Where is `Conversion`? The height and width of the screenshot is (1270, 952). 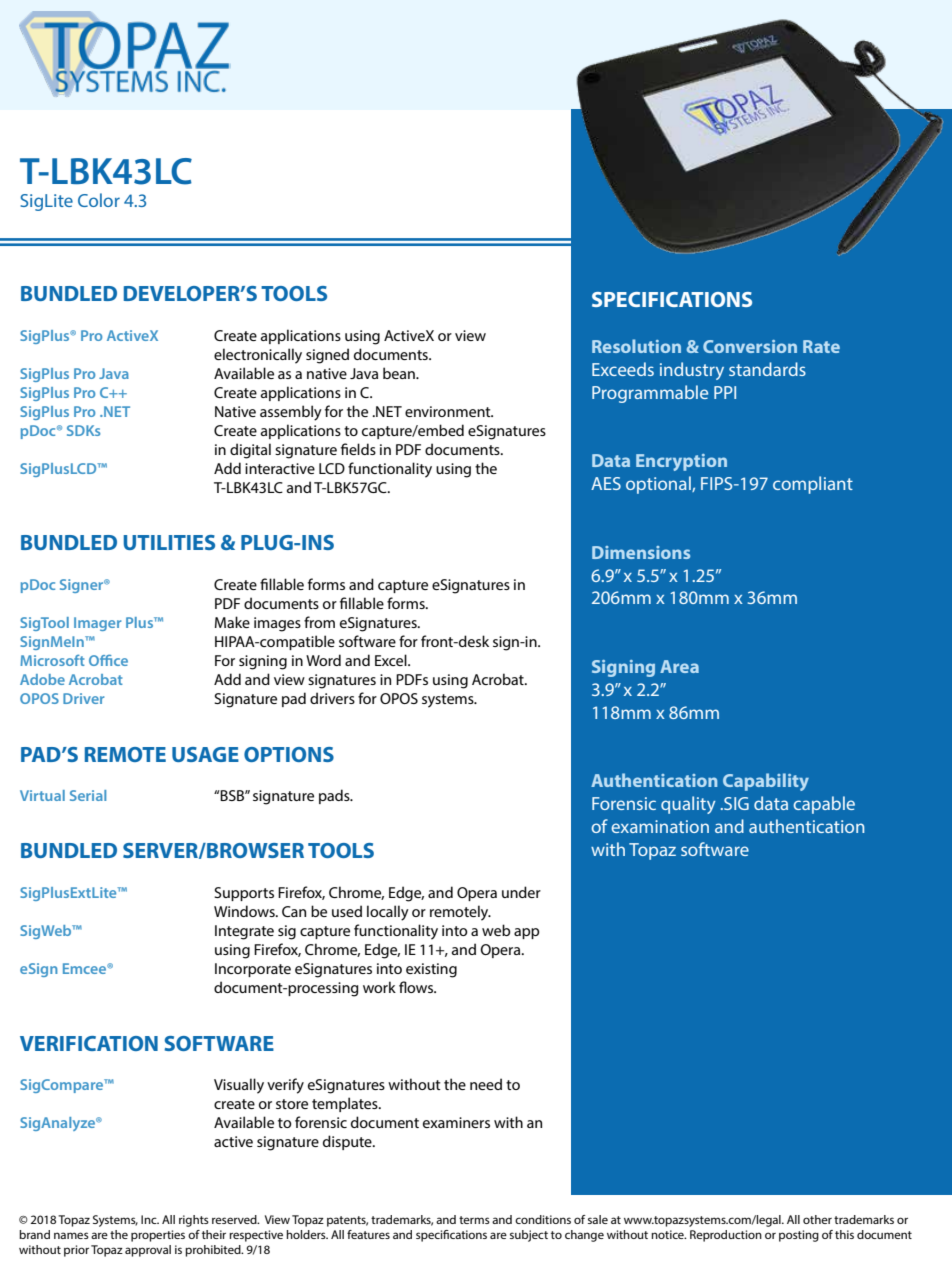 Conversion is located at coordinates (750, 346).
